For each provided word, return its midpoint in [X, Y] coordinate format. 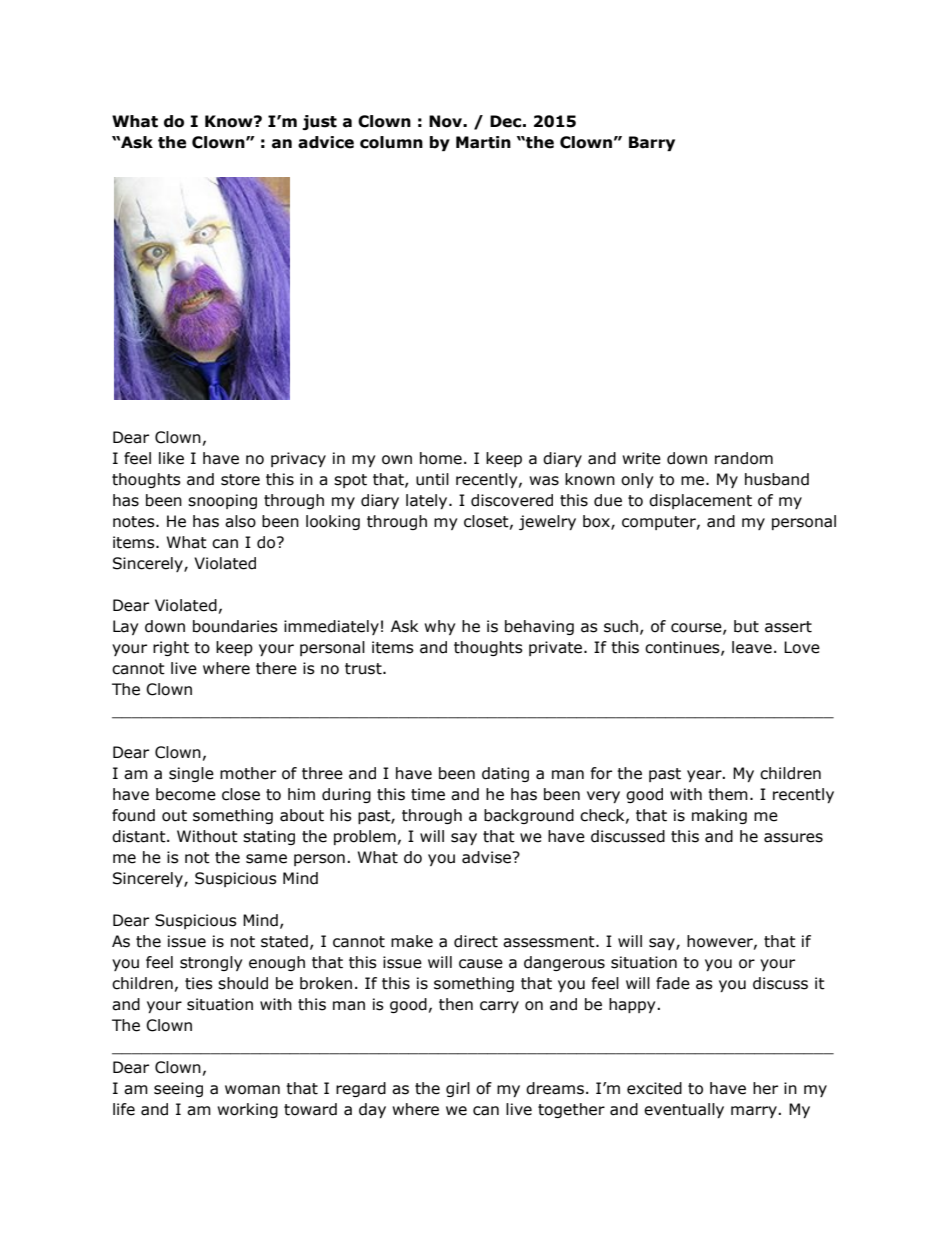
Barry [652, 143]
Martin [483, 142]
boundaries [235, 626]
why [439, 627]
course [697, 628]
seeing [178, 1089]
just [319, 122]
